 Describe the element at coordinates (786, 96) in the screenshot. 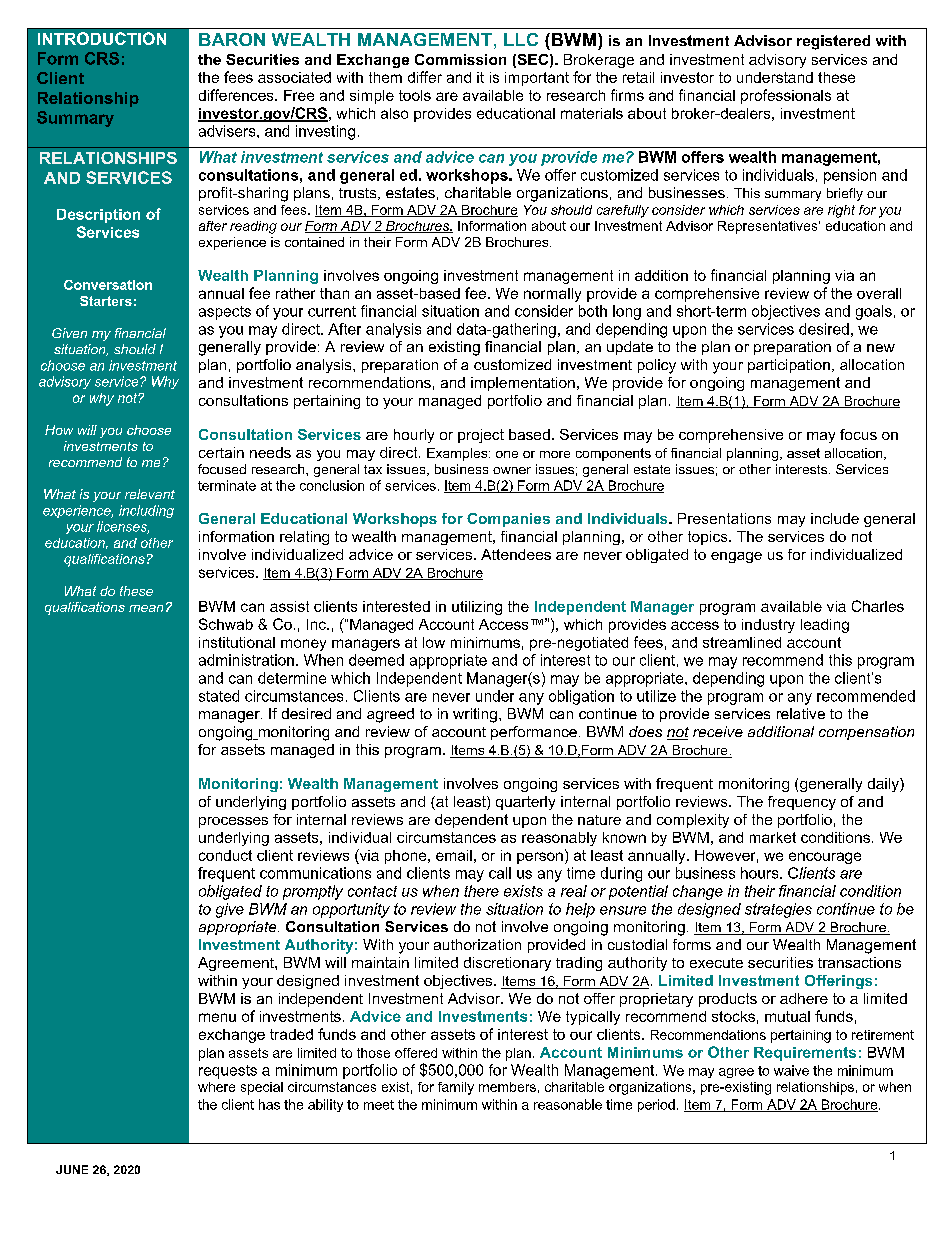

I see `professionals` at that location.
